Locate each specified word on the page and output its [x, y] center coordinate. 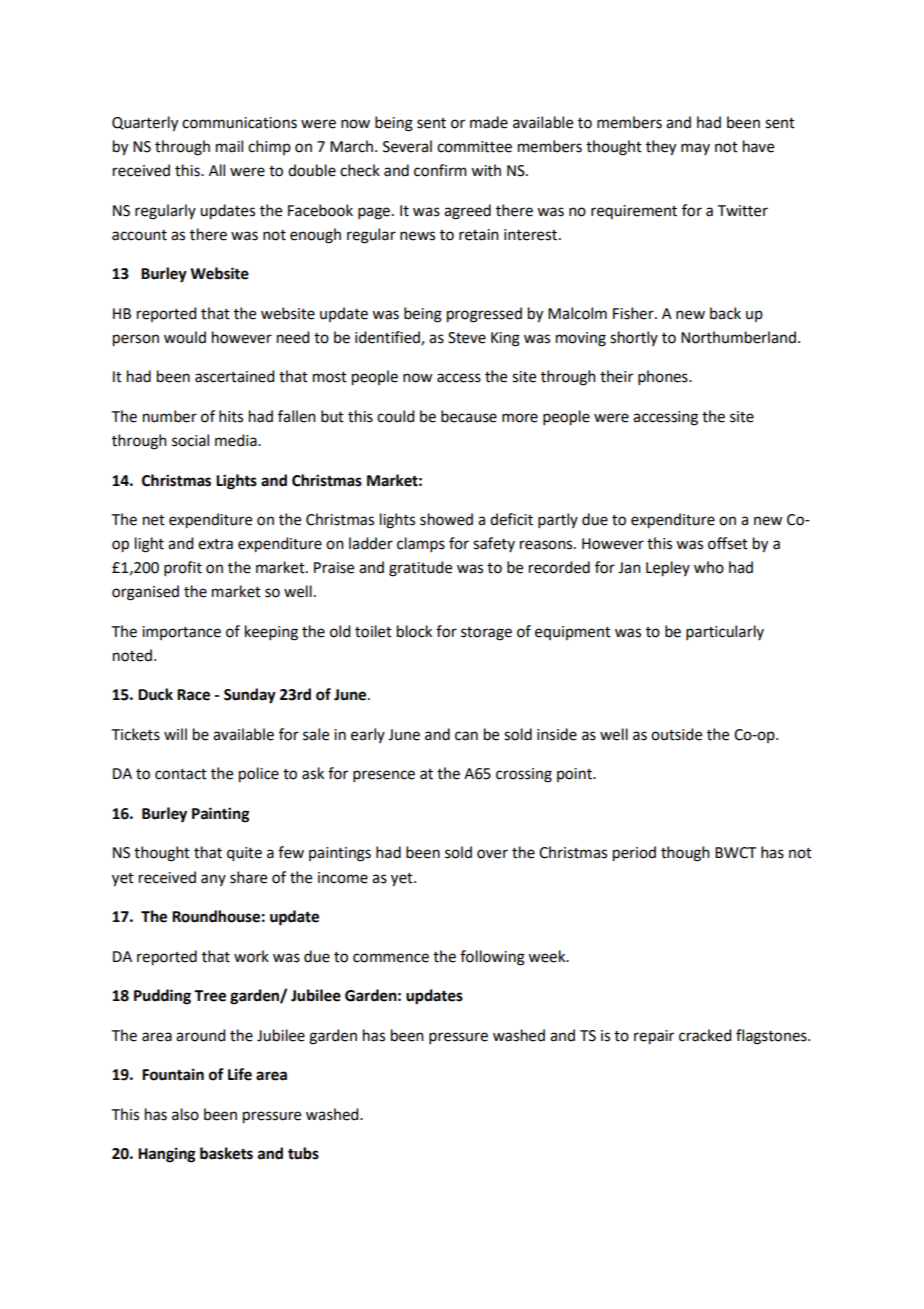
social [190, 440]
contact [181, 774]
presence [384, 776]
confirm [440, 170]
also [185, 1114]
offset [728, 543]
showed [446, 519]
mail [229, 146]
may [695, 149]
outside [676, 734]
